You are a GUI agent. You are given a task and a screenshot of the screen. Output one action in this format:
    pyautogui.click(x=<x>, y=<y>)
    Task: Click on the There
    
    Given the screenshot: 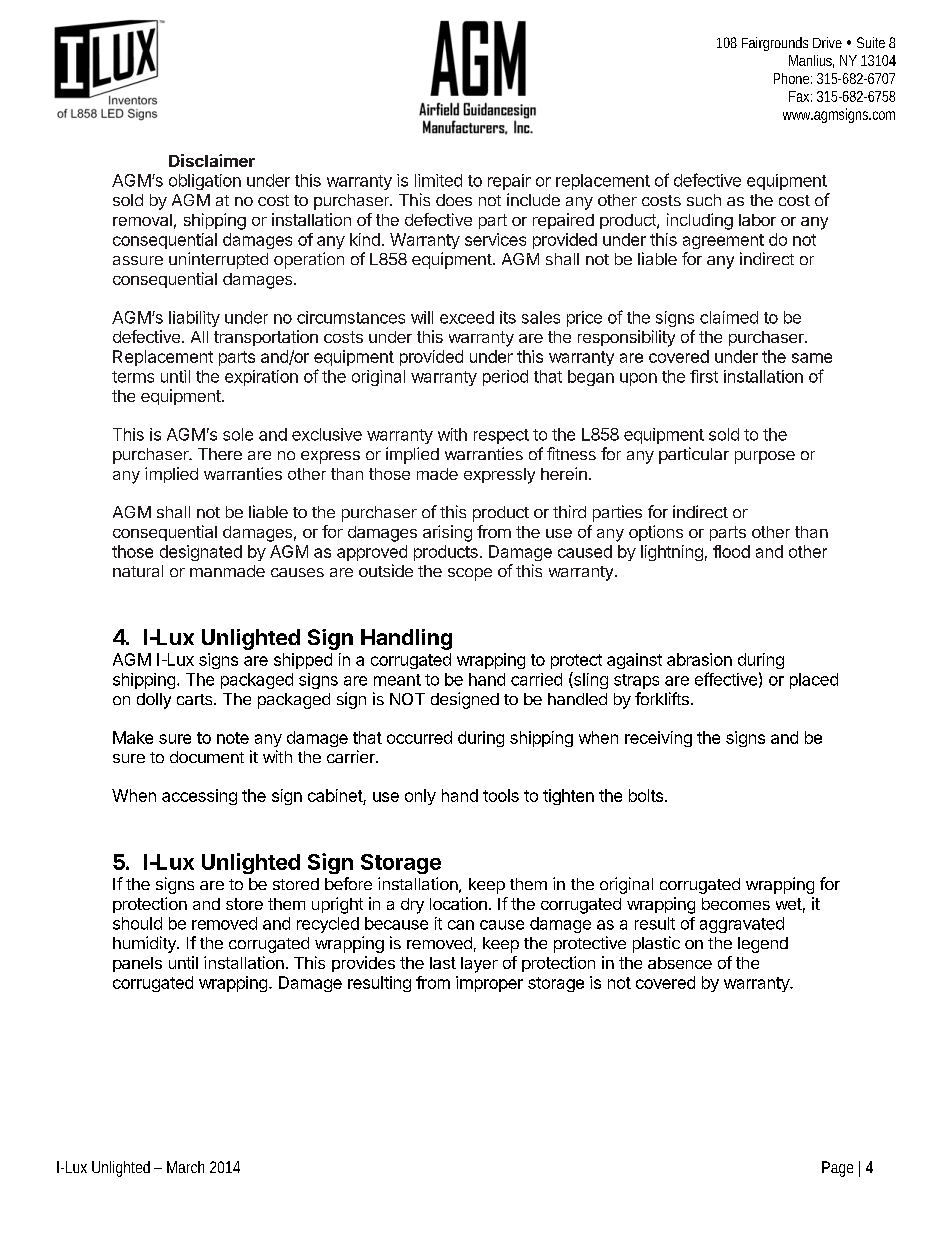 What is the action you would take?
    pyautogui.click(x=220, y=454)
